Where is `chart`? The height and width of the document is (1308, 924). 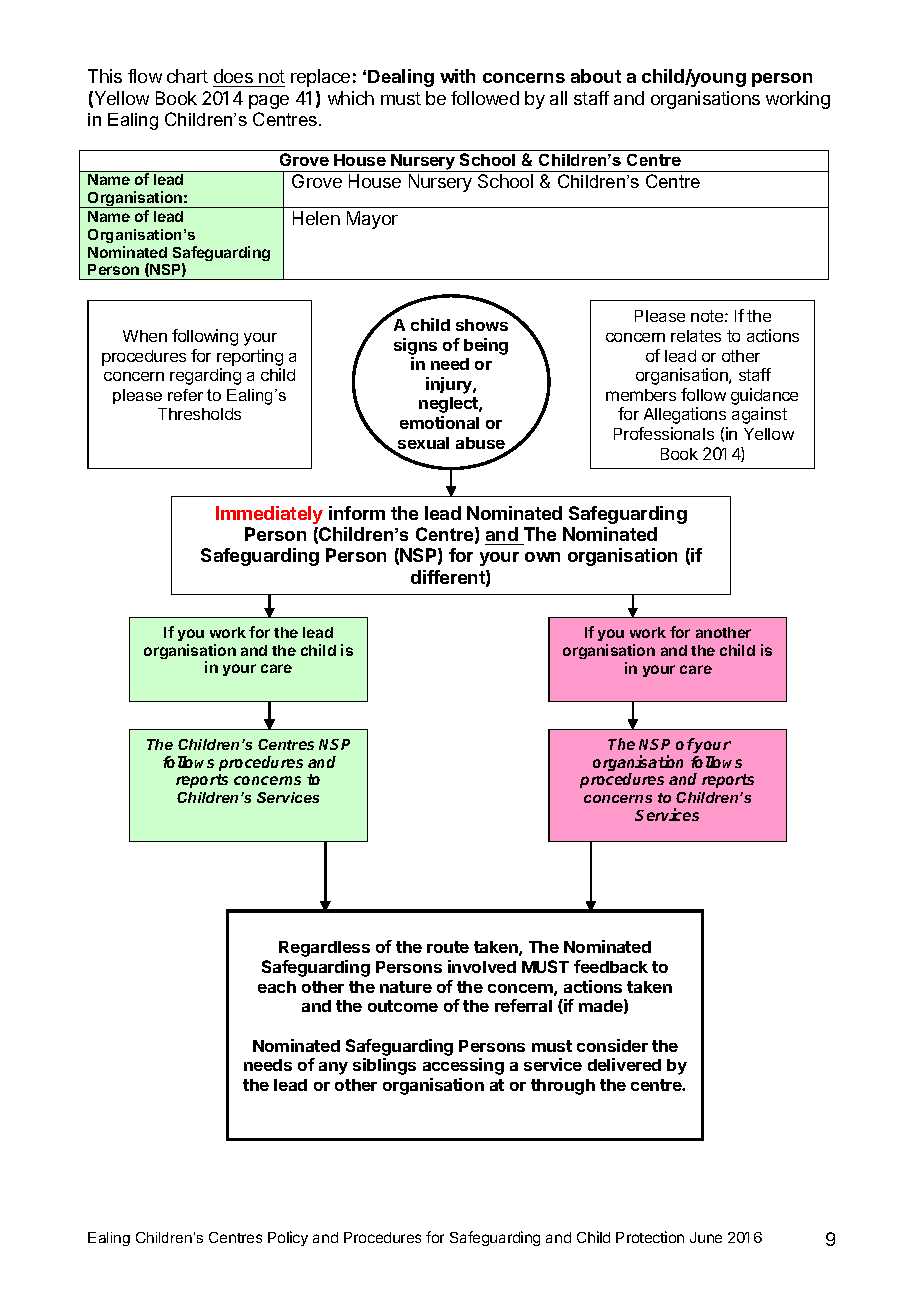
chart is located at coordinates (187, 76).
